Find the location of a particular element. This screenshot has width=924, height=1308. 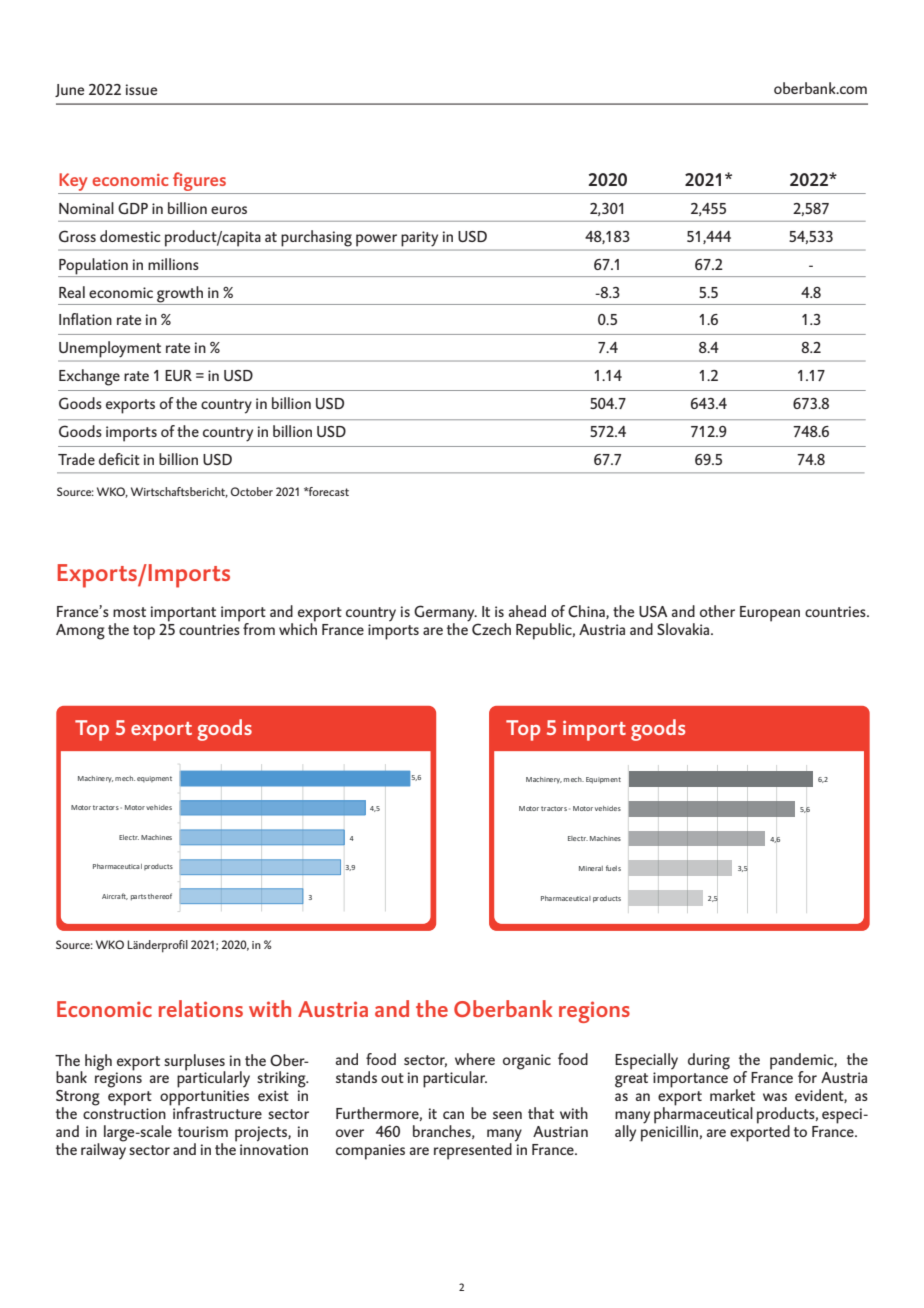

parity is located at coordinates (419, 239).
